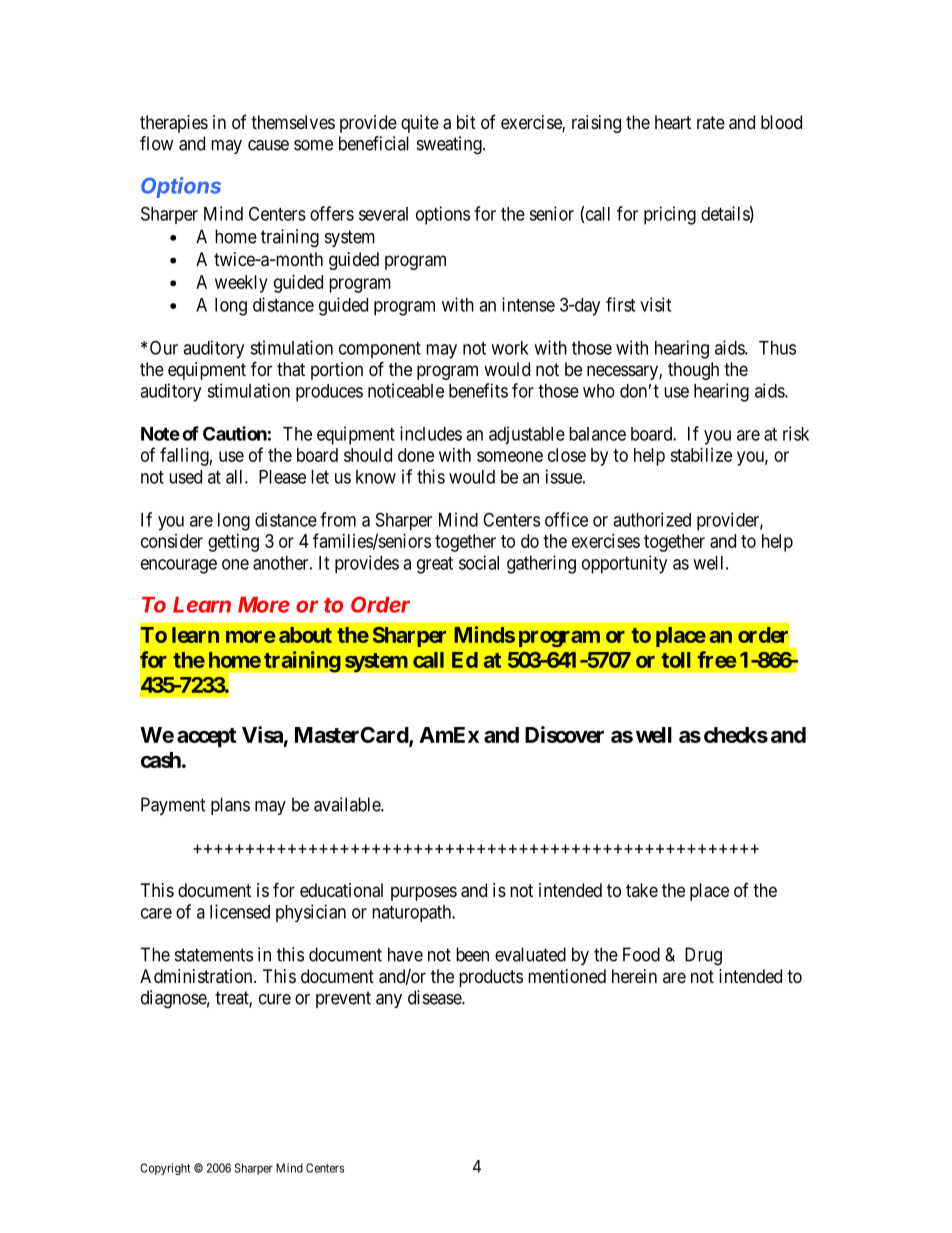  What do you see at coordinates (479, 562) in the image?
I see `social` at bounding box center [479, 562].
